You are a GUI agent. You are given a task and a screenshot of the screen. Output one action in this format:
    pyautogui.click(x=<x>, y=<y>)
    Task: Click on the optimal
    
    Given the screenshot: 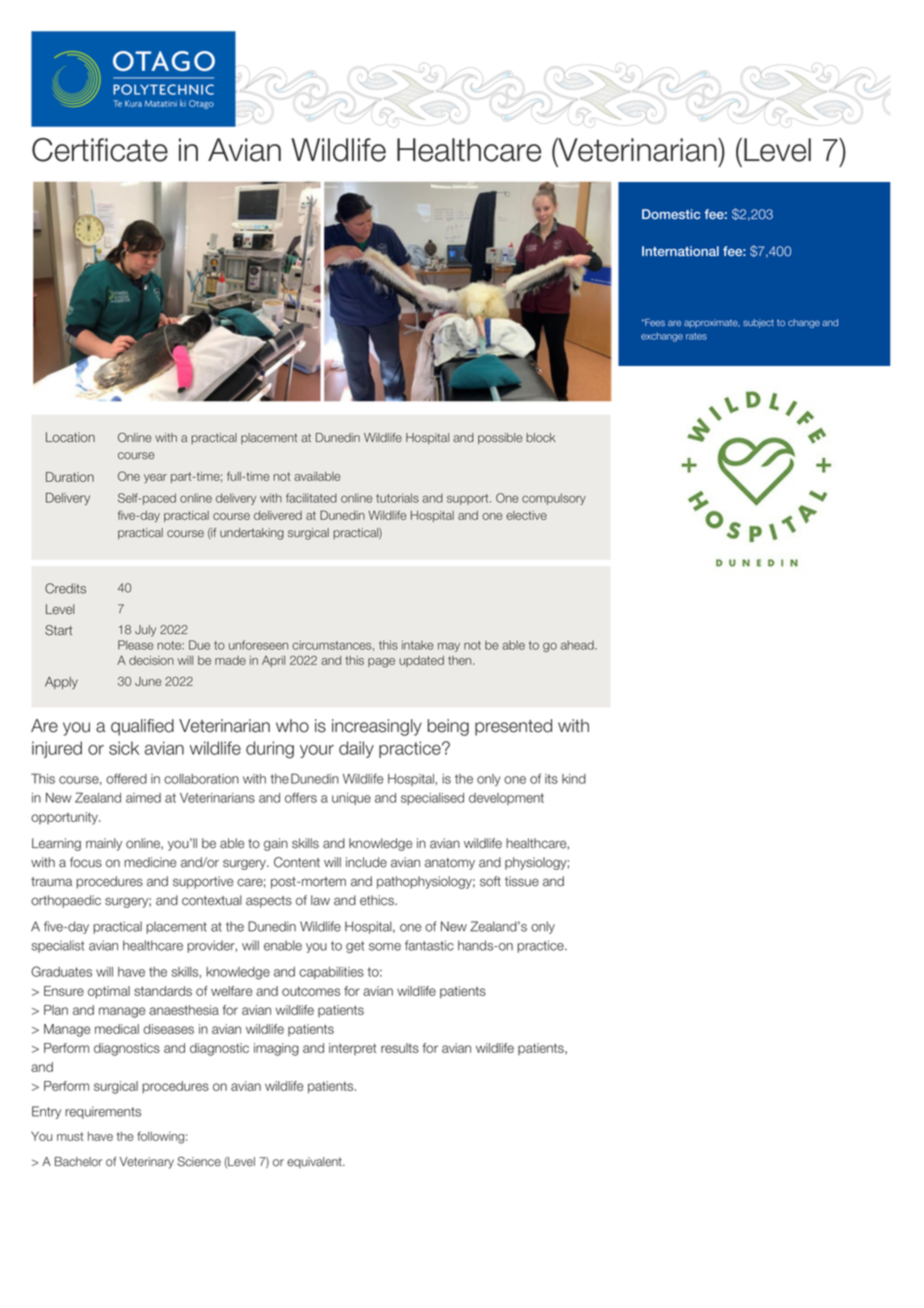 What is the action you would take?
    pyautogui.click(x=109, y=992)
